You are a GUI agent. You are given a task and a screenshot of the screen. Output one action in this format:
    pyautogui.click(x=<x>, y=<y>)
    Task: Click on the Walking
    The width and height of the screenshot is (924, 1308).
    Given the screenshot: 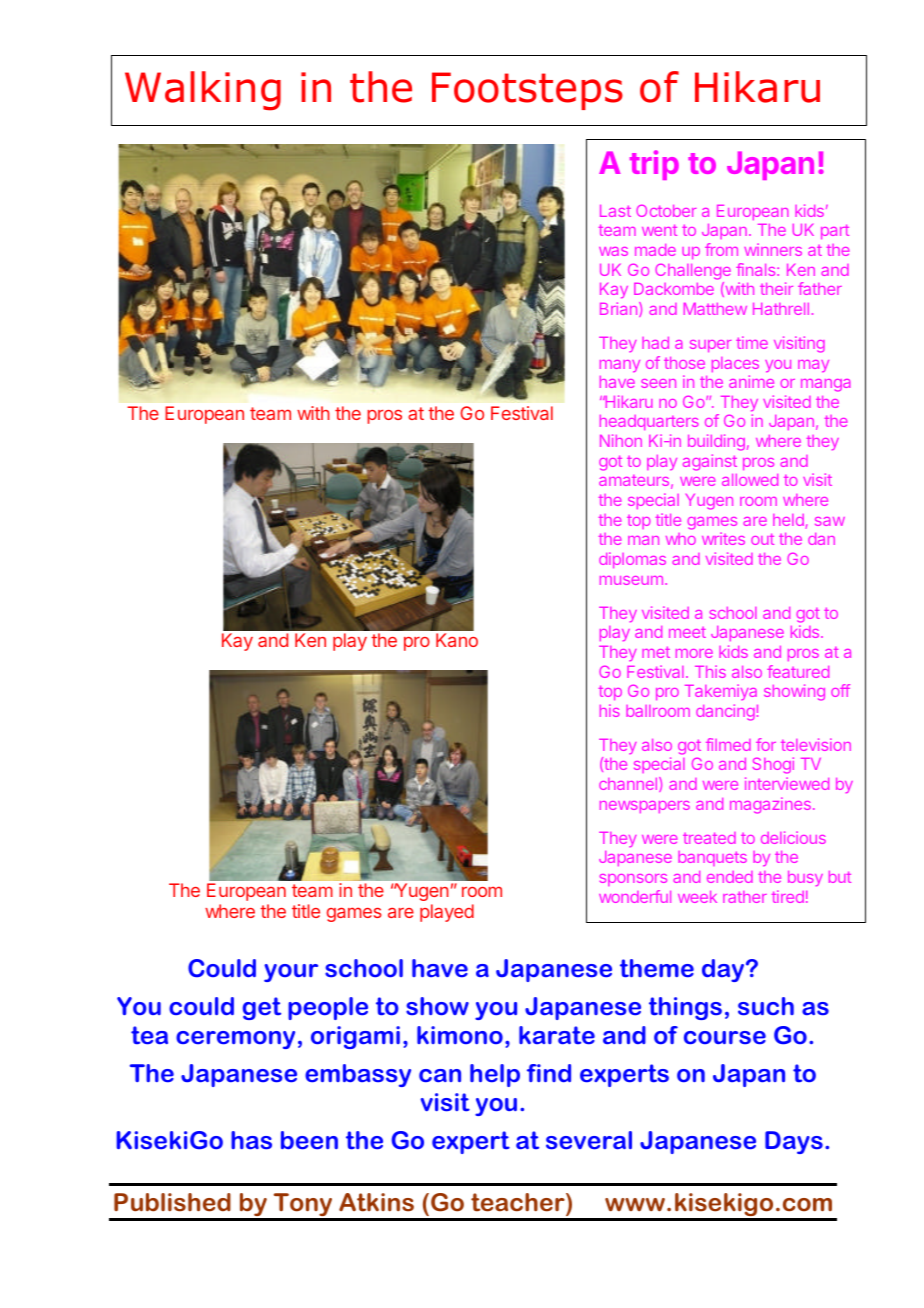 What is the action you would take?
    pyautogui.click(x=203, y=91)
